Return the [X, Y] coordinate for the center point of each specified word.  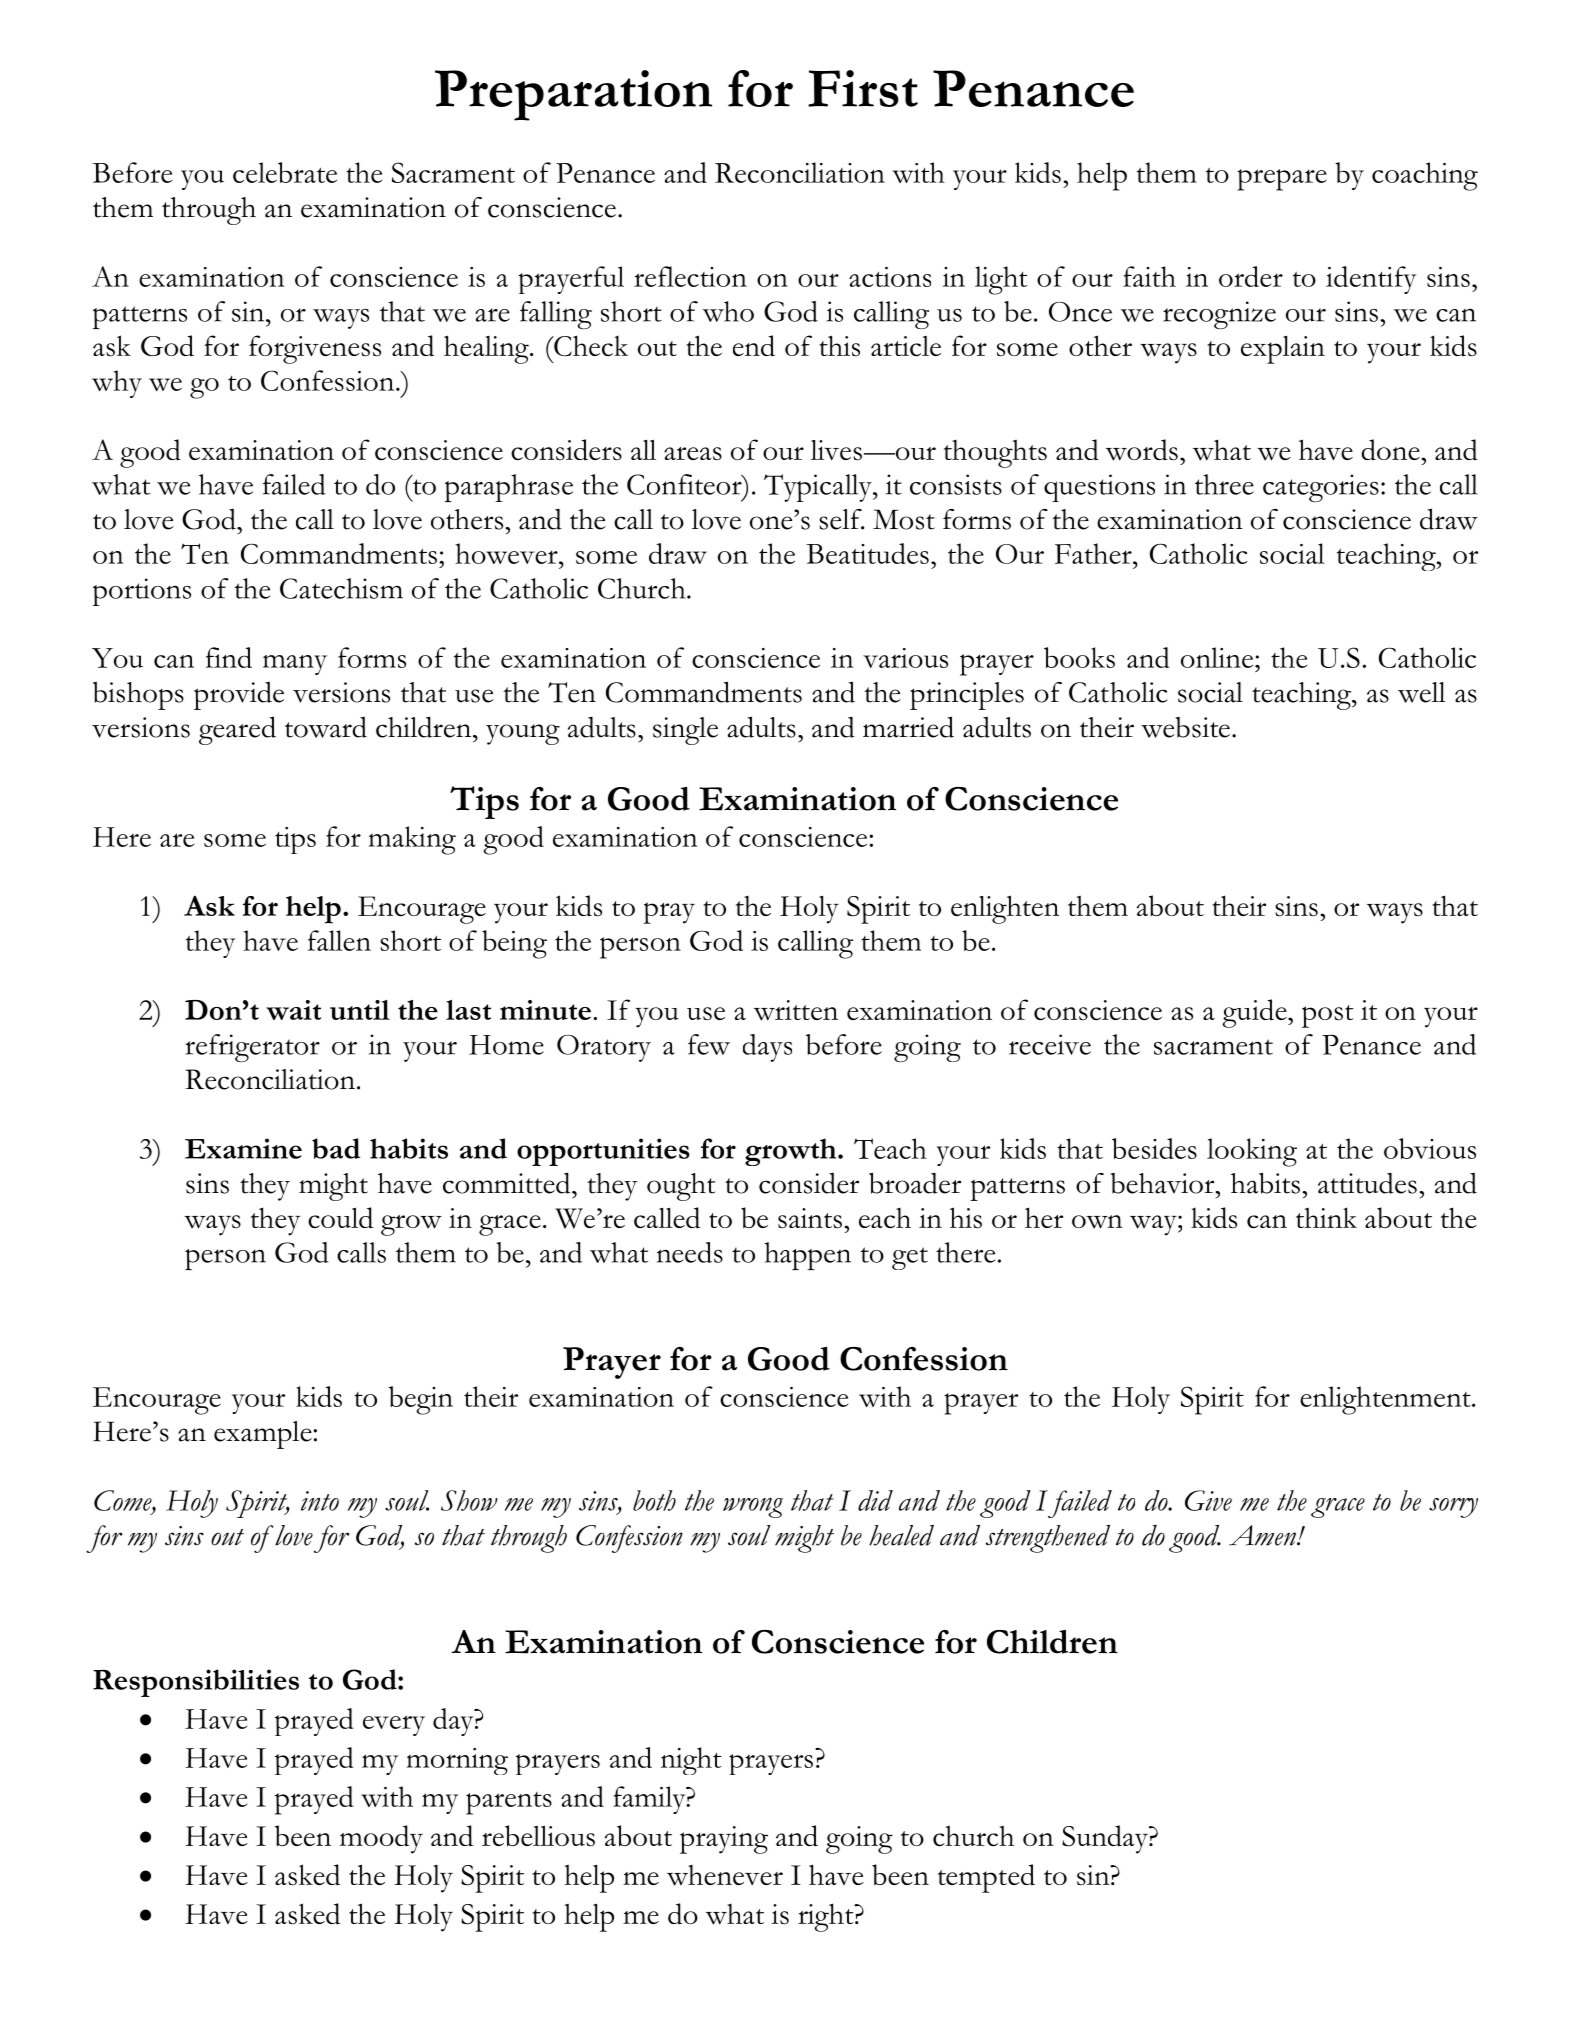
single [685, 731]
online [1217, 657]
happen [807, 1256]
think [1326, 1217]
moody [381, 1839]
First [863, 88]
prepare [1282, 180]
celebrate [285, 172]
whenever [725, 1875]
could [340, 1218]
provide [239, 696]
